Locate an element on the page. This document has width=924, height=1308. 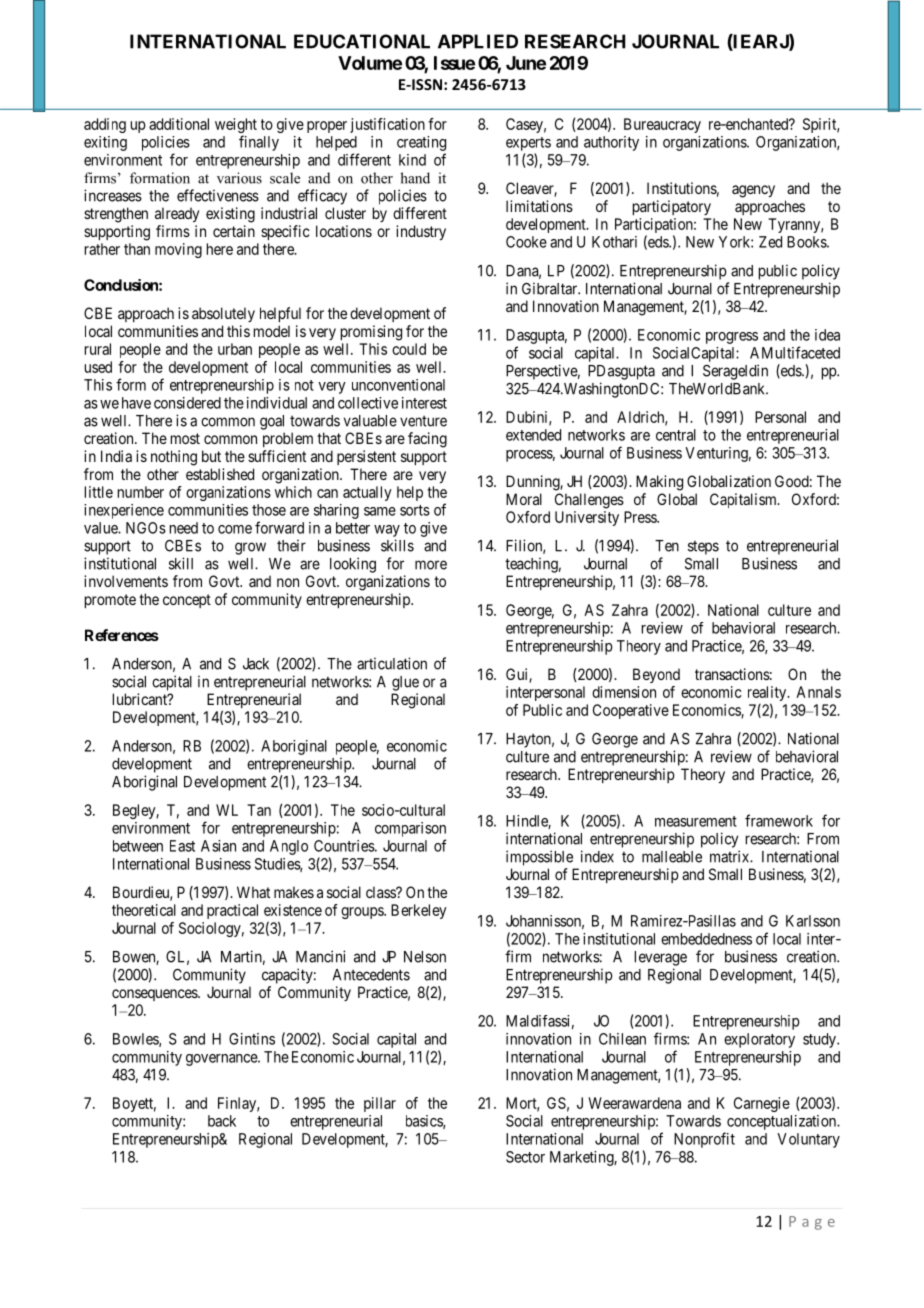
comparison is located at coordinates (410, 829).
